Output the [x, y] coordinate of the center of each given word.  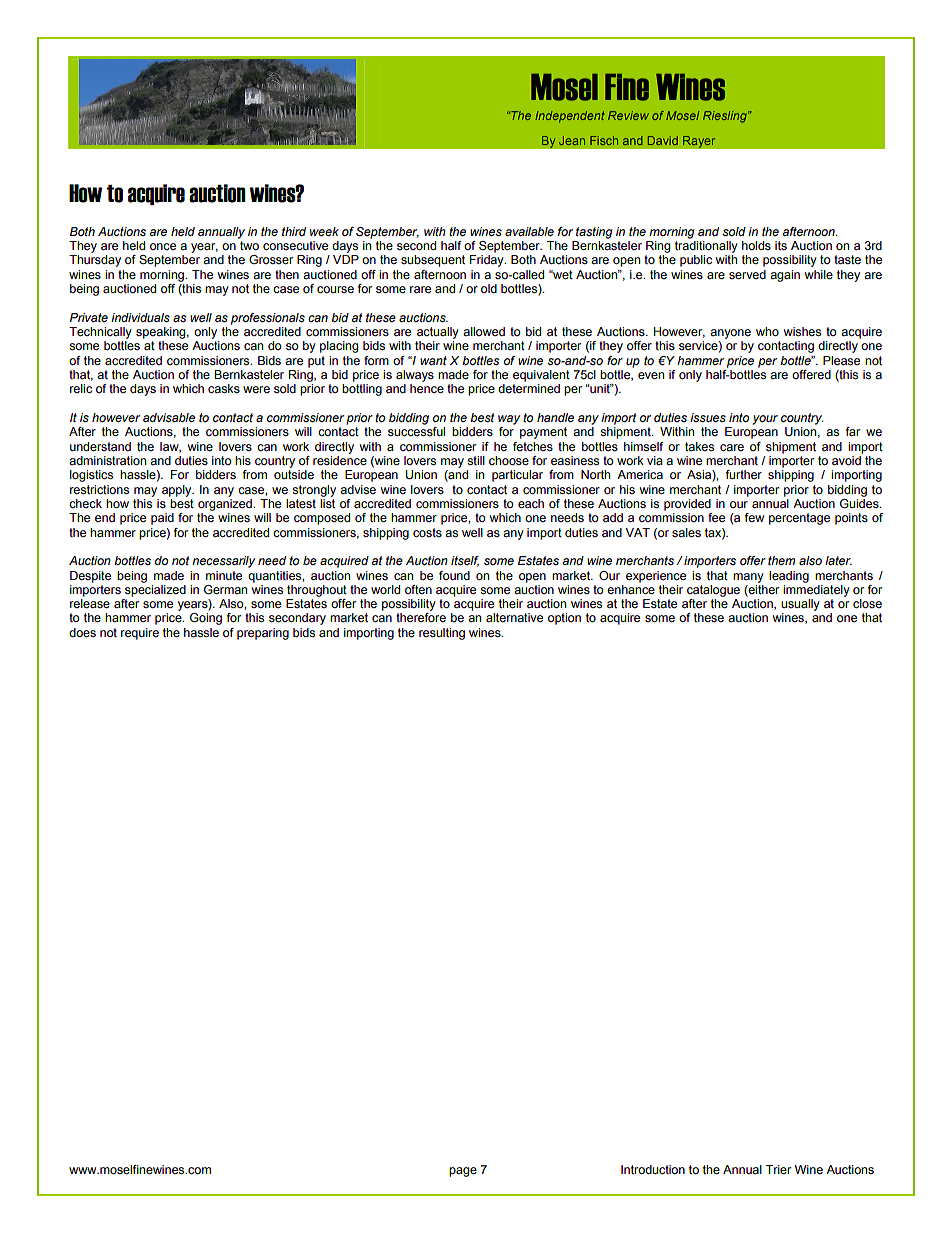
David [663, 140]
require [140, 634]
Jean [572, 140]
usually [800, 605]
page [463, 1172]
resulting [442, 634]
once [163, 246]
